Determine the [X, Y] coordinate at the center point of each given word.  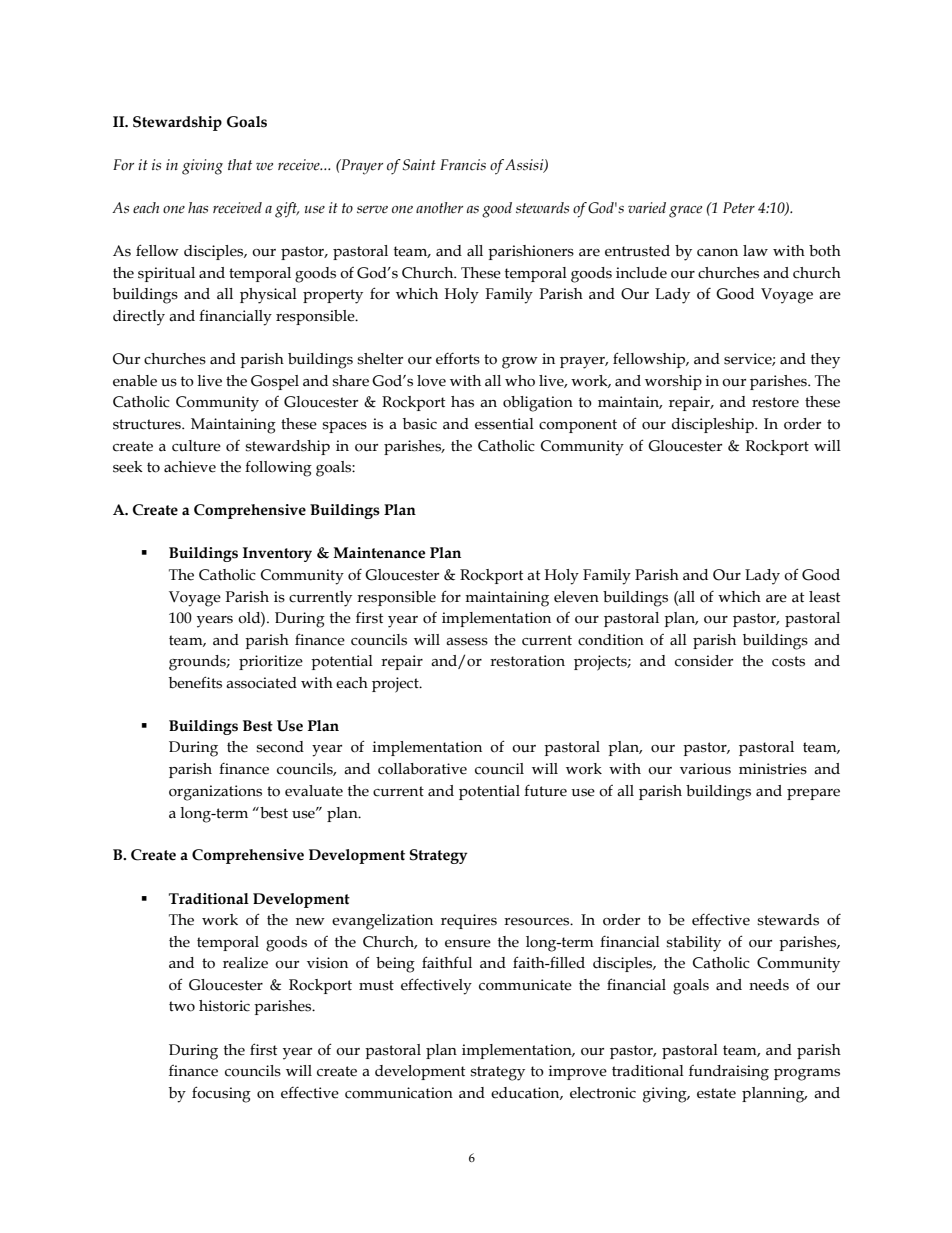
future [545, 790]
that [240, 164]
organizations [215, 793]
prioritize [271, 662]
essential [504, 424]
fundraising [729, 1073]
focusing [221, 1094]
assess [467, 642]
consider [704, 661]
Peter [739, 208]
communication [399, 1093]
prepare [813, 794]
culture [196, 446]
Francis [463, 165]
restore [775, 402]
